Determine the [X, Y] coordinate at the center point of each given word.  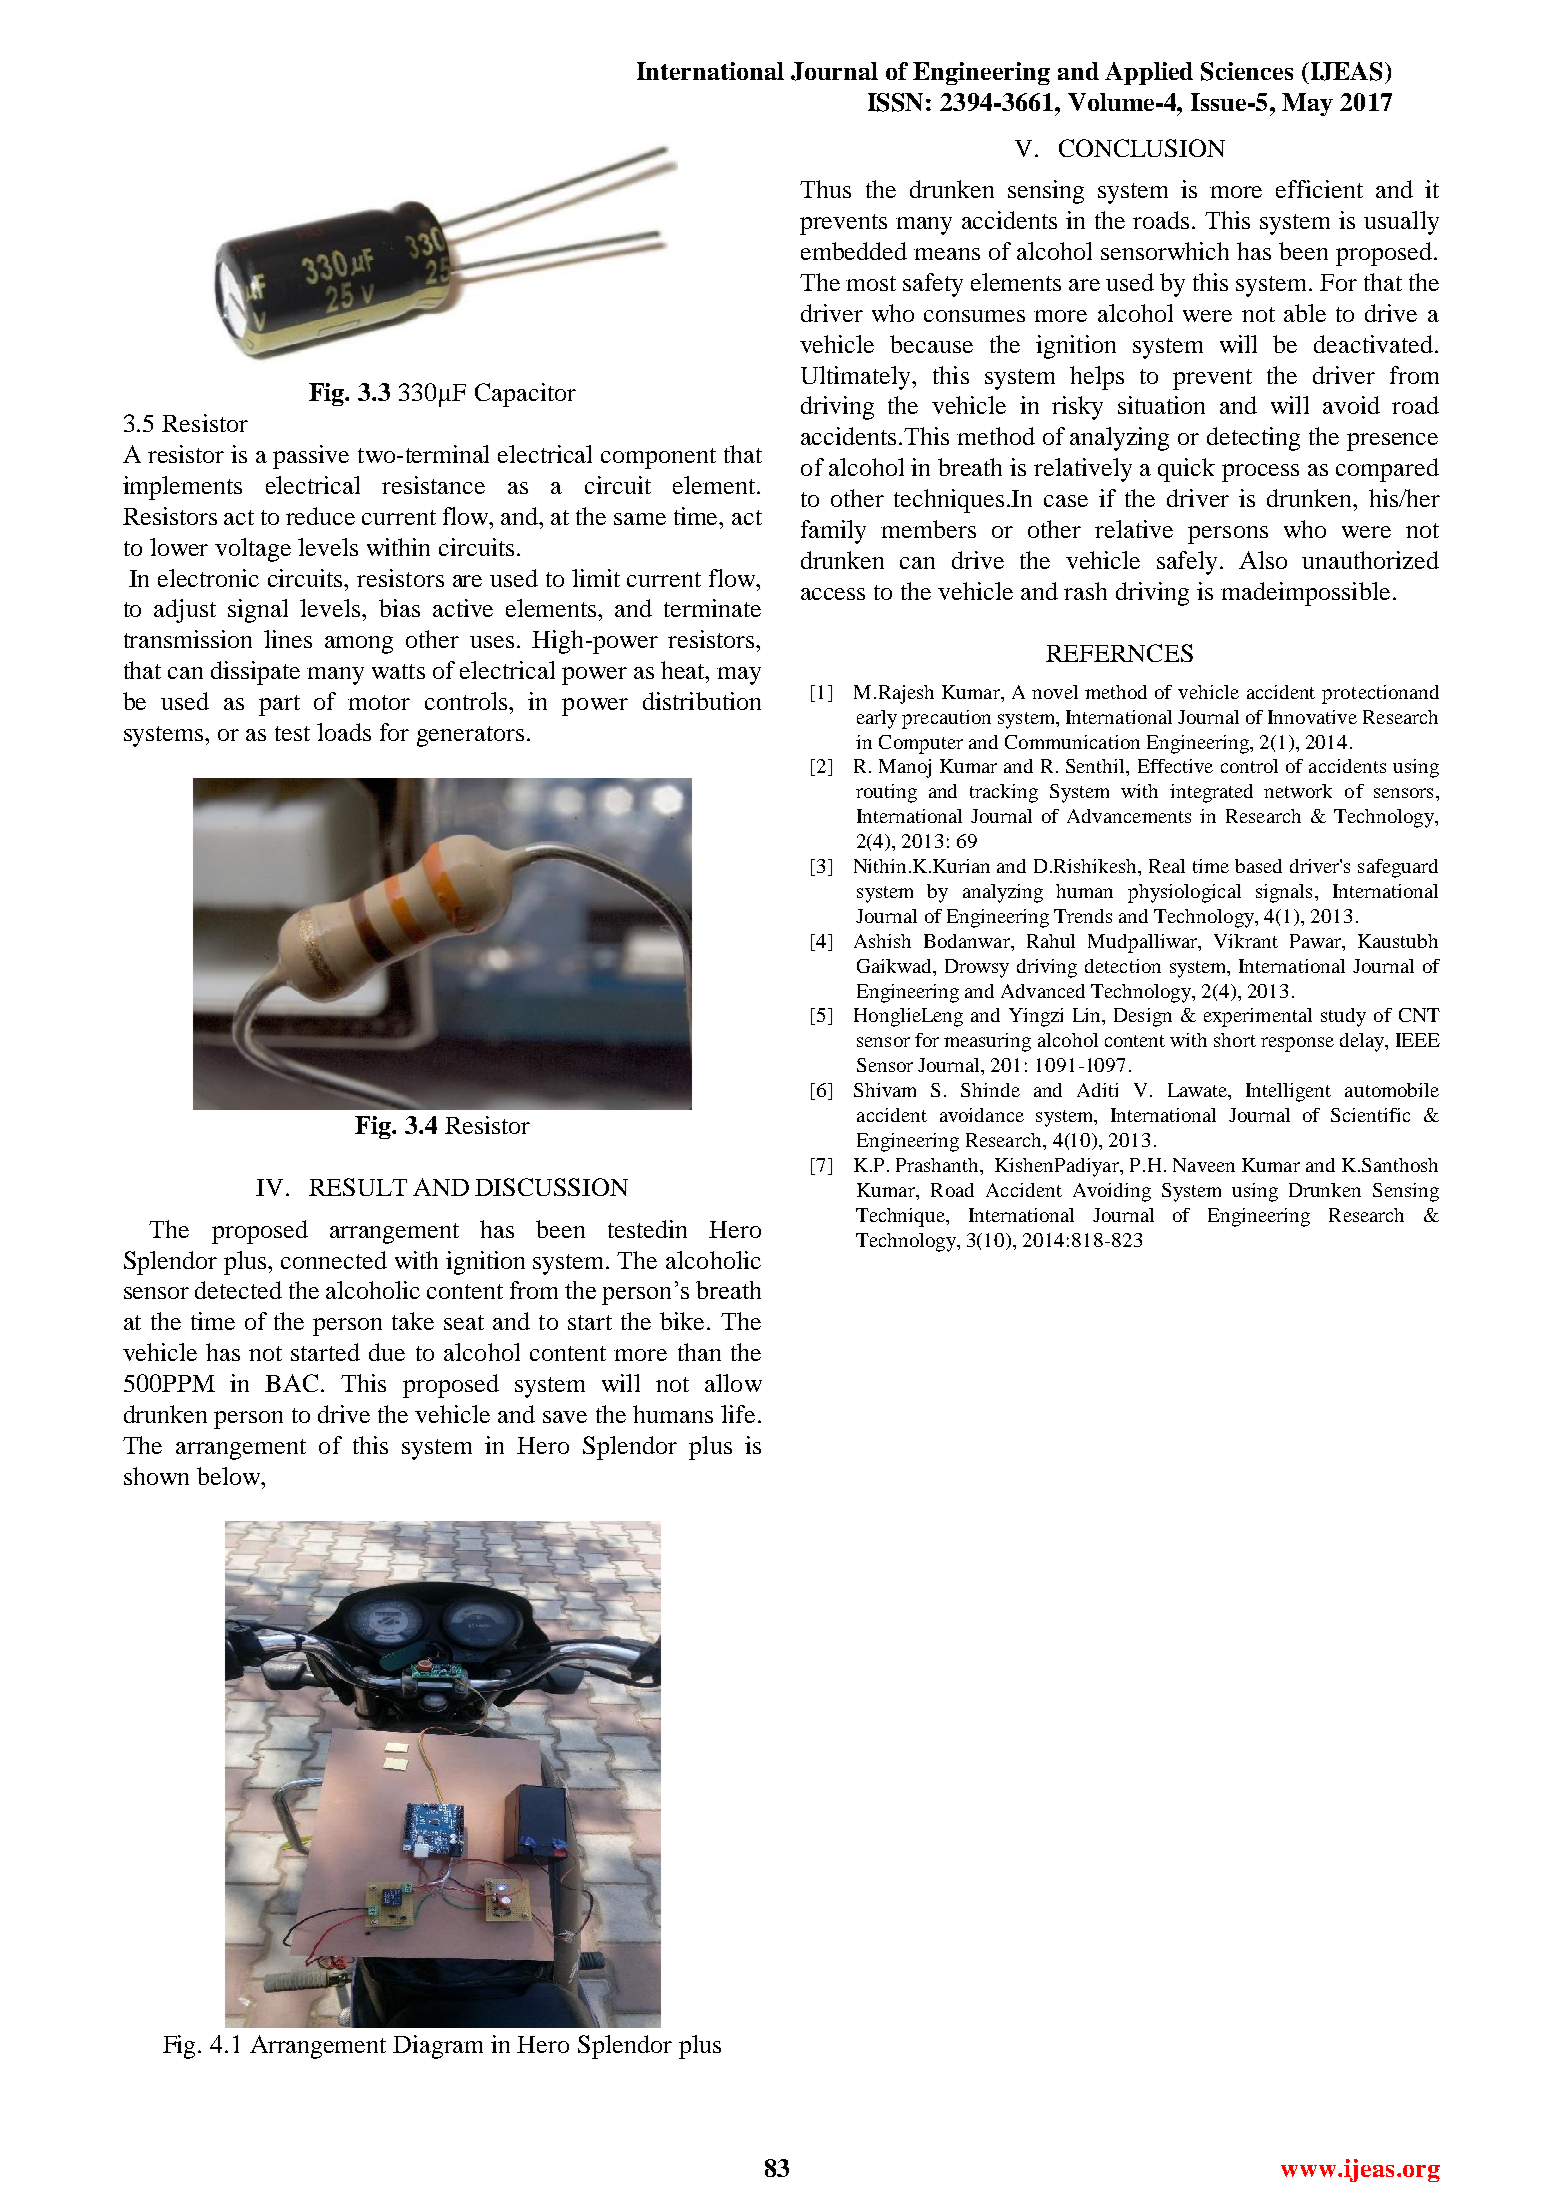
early [877, 719]
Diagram [438, 2047]
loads [344, 732]
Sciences [1247, 71]
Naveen [1204, 1165]
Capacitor [525, 395]
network [1298, 791]
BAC [291, 1383]
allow [733, 1383]
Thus [825, 189]
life [738, 1414]
